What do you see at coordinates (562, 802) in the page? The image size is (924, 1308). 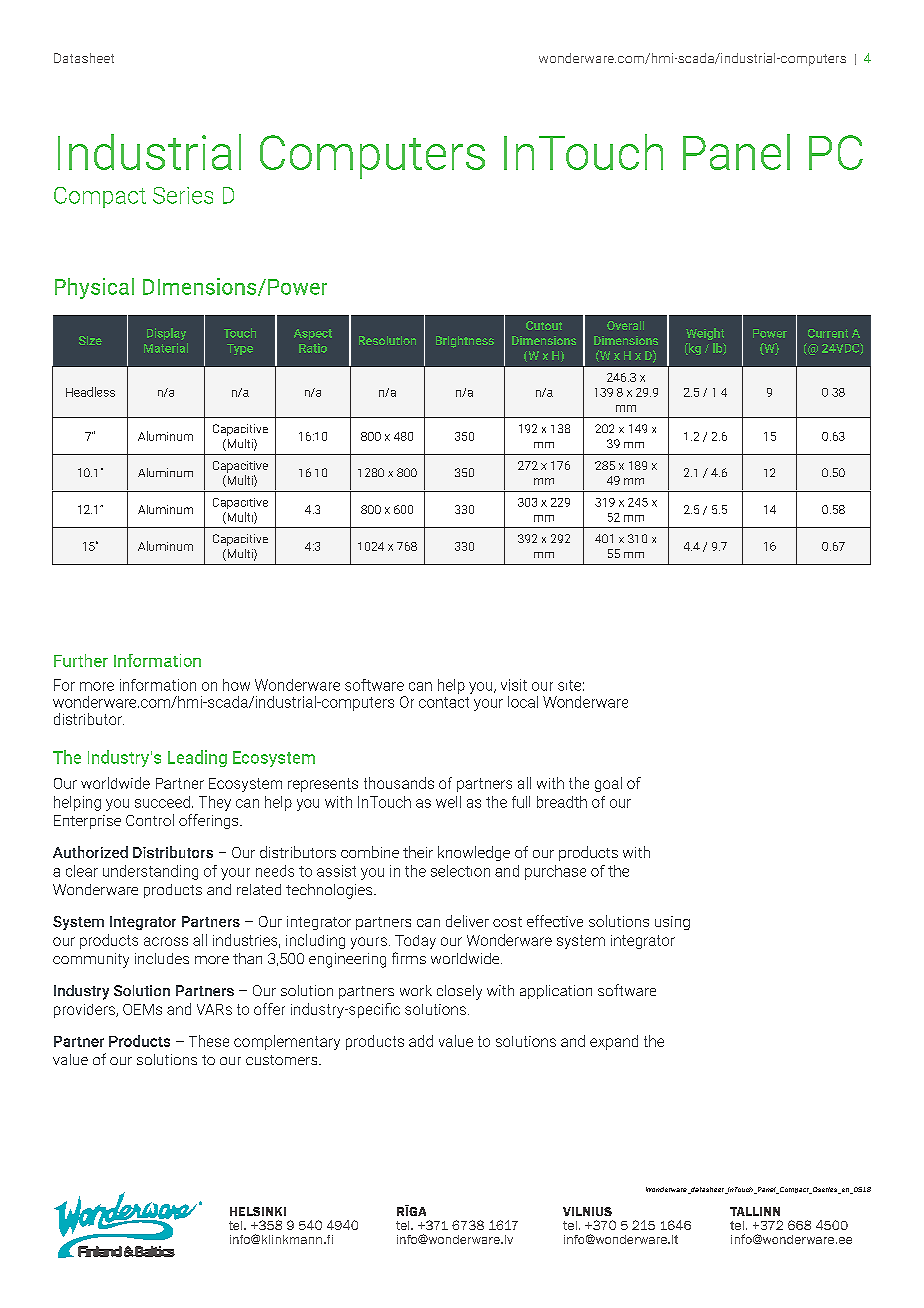 I see `breadth` at bounding box center [562, 802].
